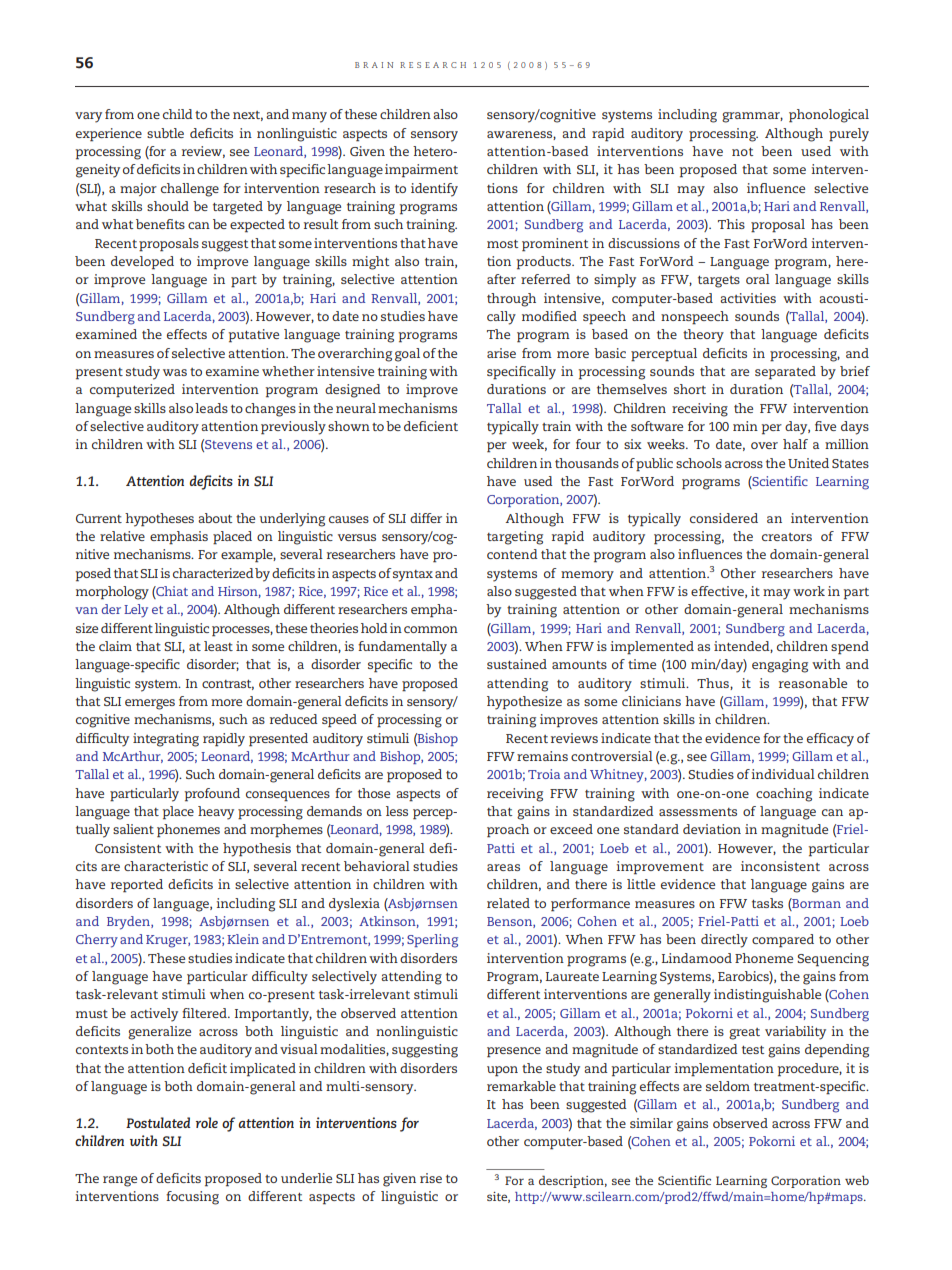 The width and height of the image is (952, 1270). Describe the element at coordinates (165, 133) in the image. I see `subtle` at that location.
